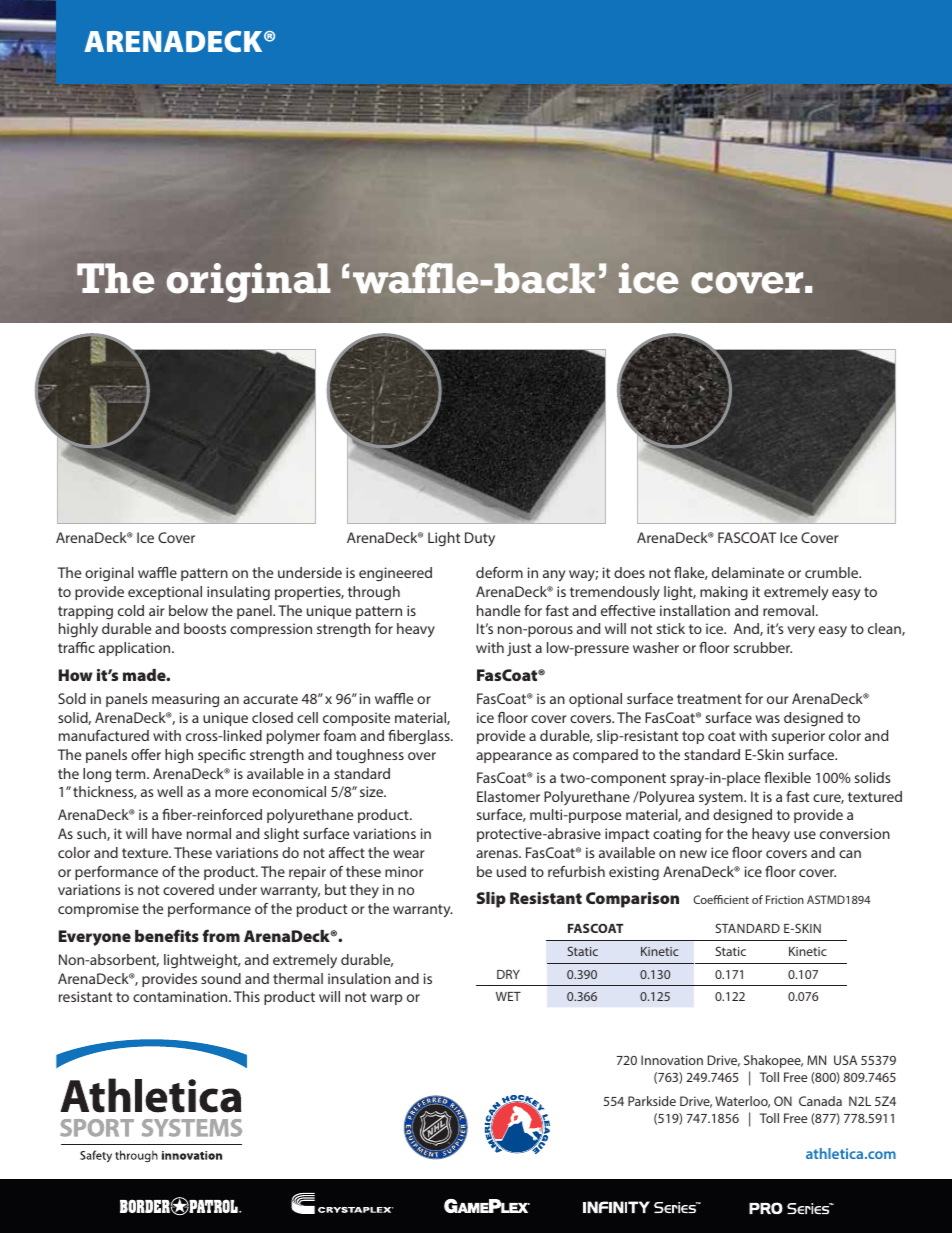 This screenshot has width=952, height=1233. Describe the element at coordinates (519, 649) in the screenshot. I see `just` at that location.
